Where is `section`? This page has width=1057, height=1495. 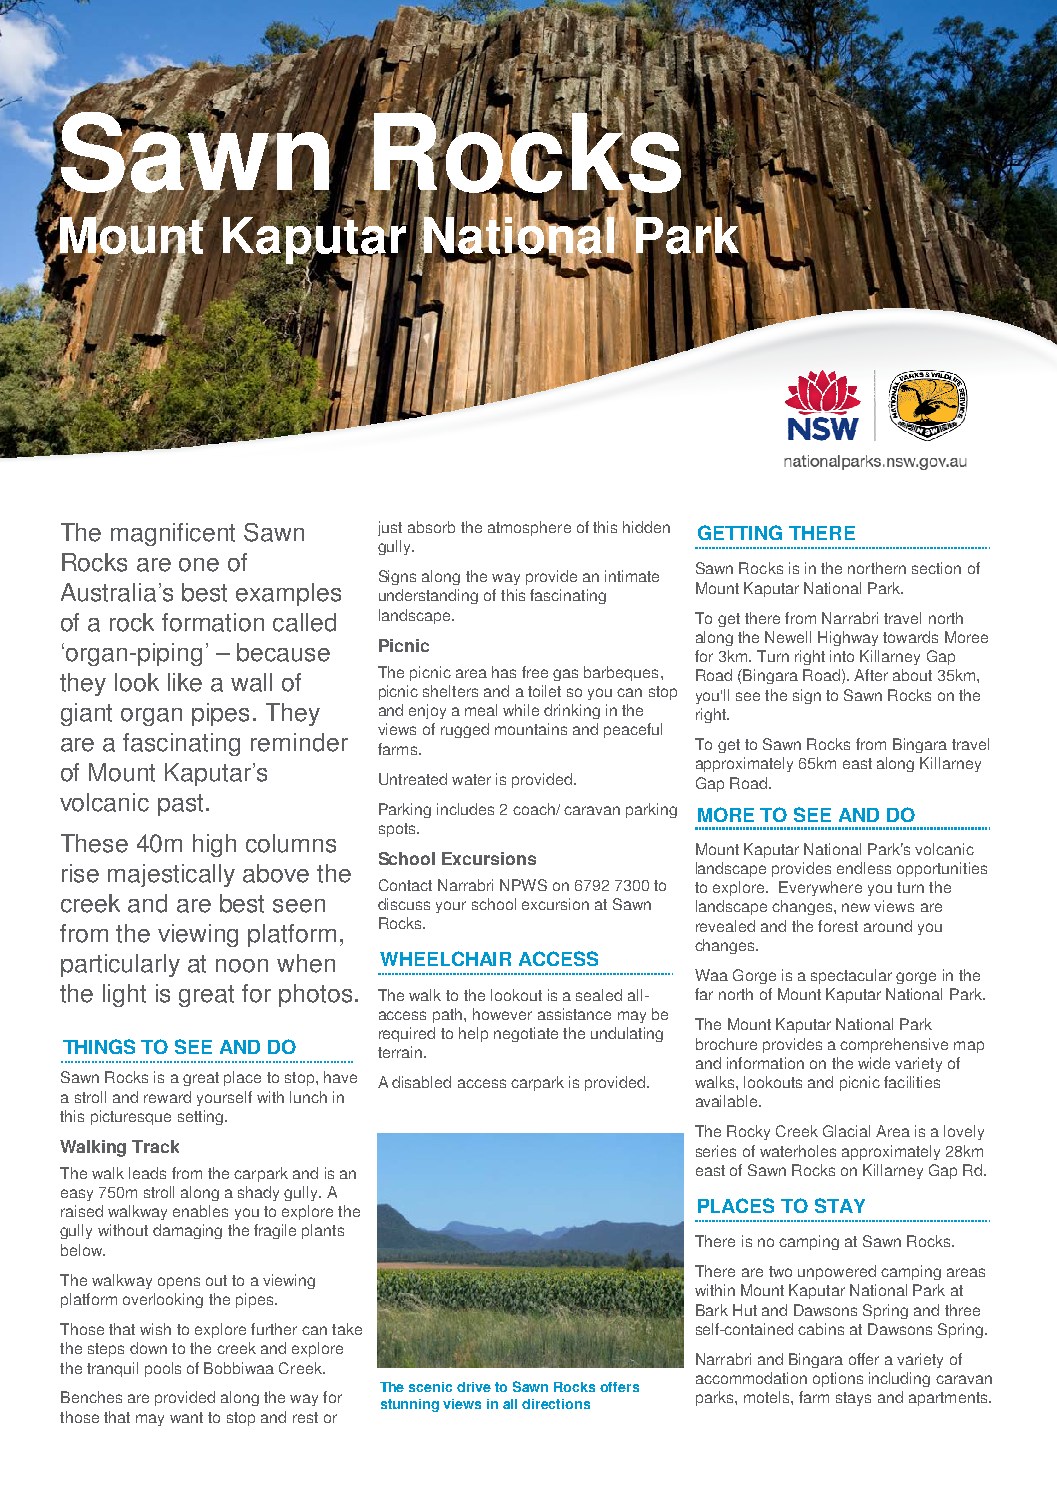
section is located at coordinates (936, 568).
